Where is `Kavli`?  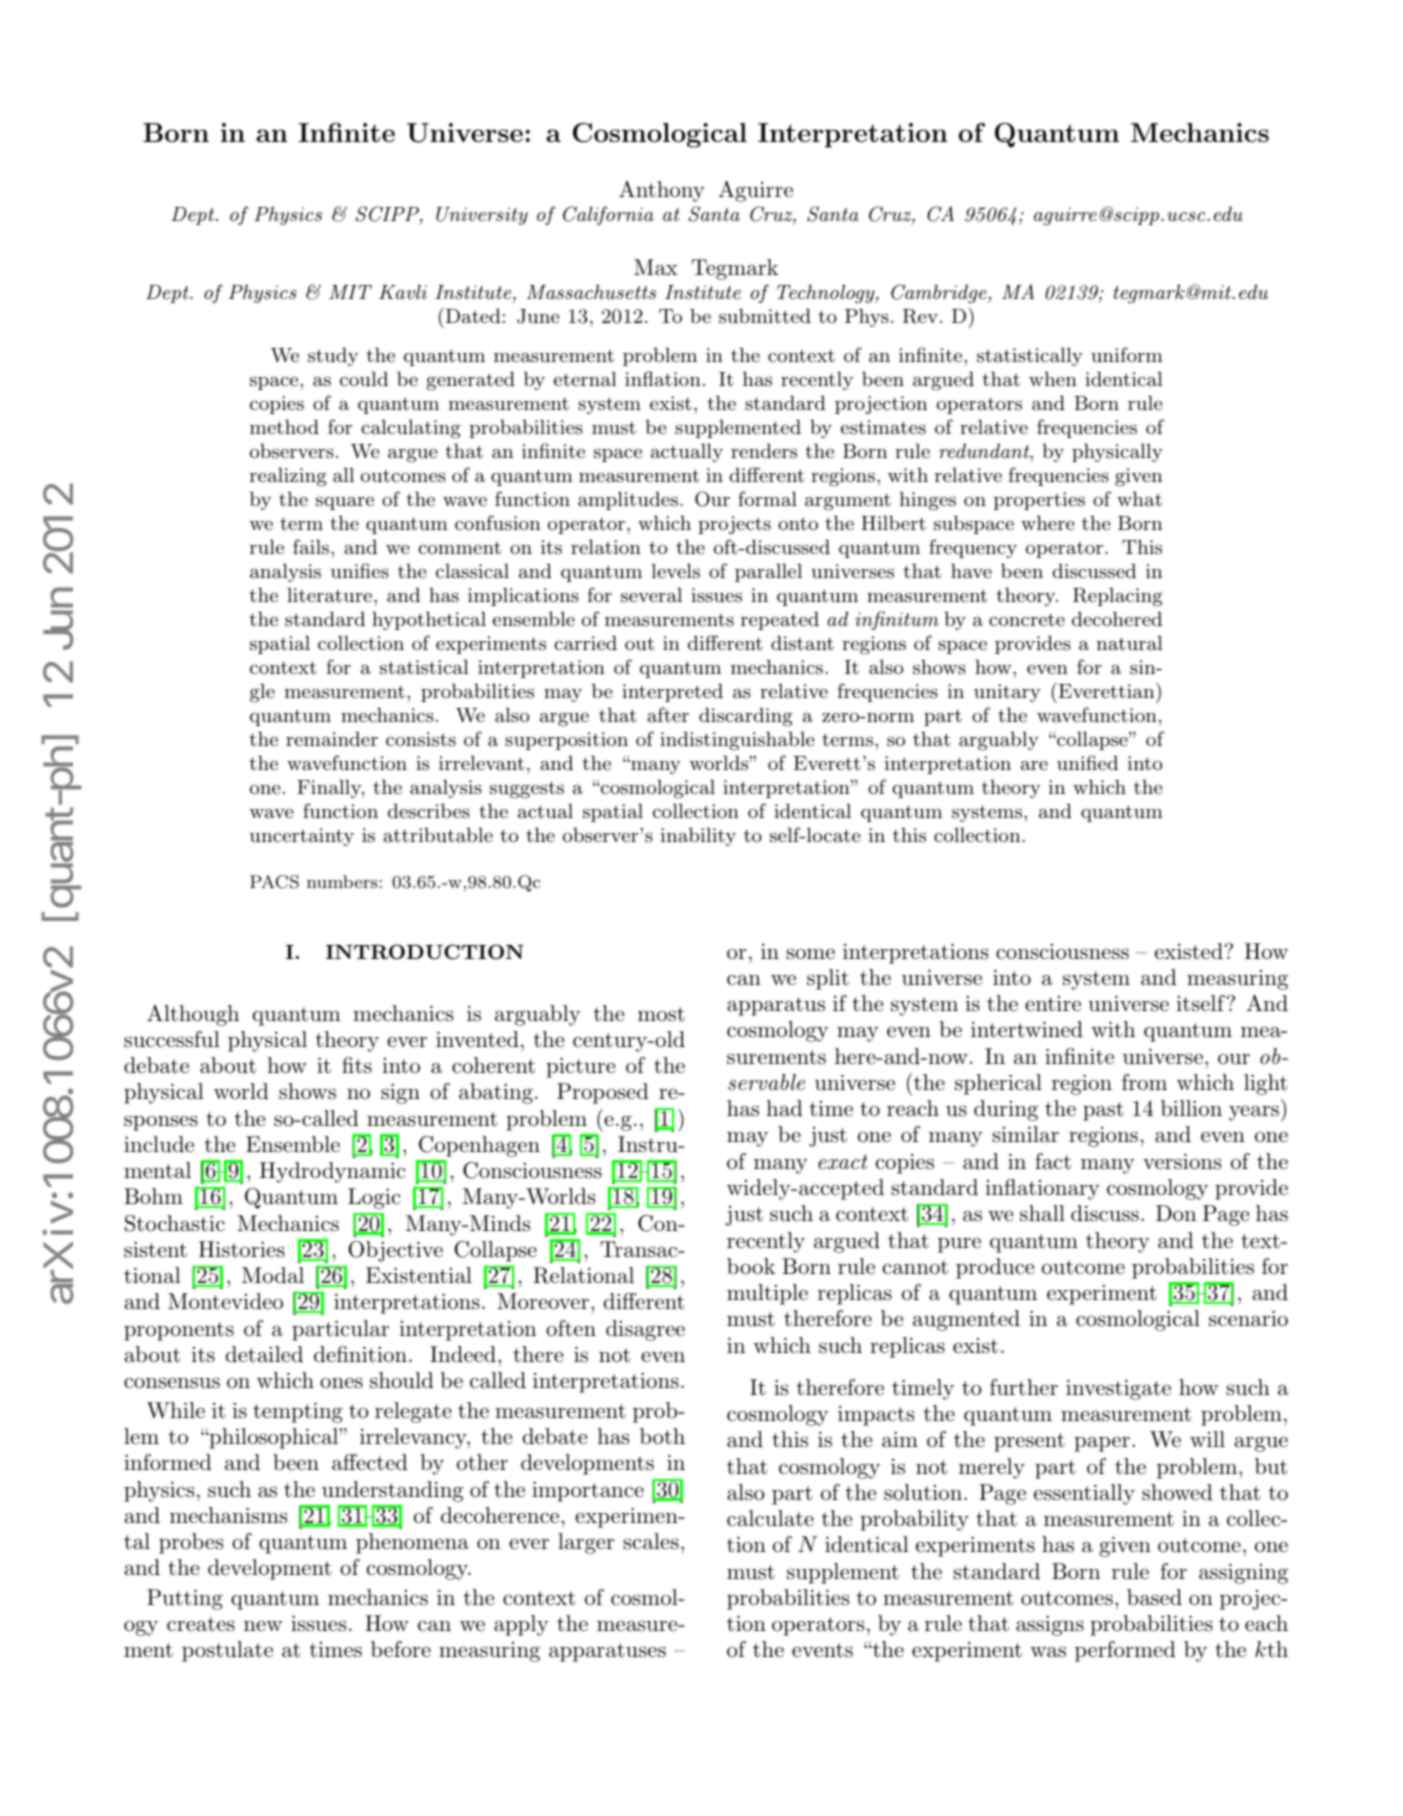
Kavli is located at coordinates (403, 292).
